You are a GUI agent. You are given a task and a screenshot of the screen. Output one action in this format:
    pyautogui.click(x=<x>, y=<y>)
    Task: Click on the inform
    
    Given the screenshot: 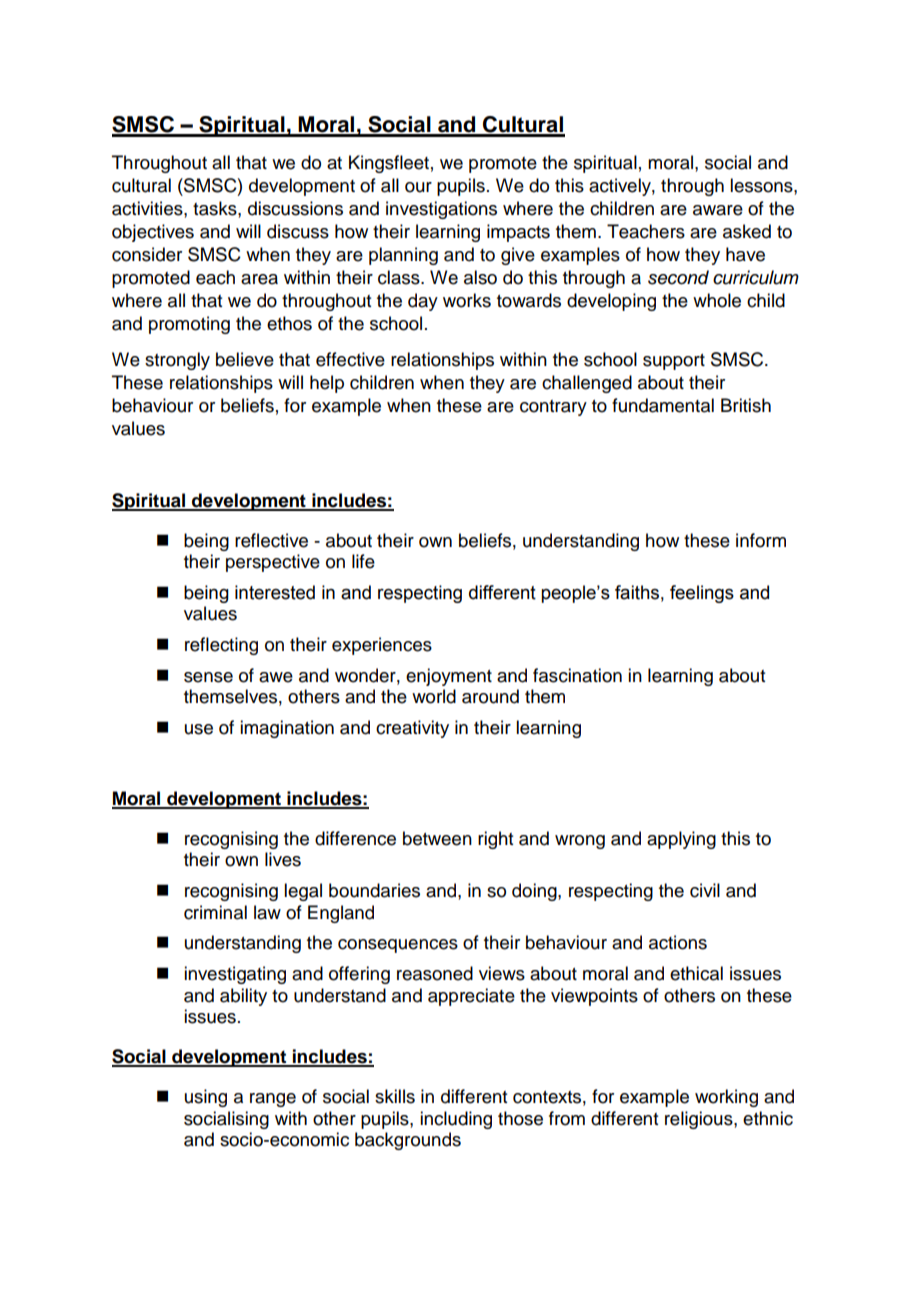 What is the action you would take?
    pyautogui.click(x=761, y=540)
